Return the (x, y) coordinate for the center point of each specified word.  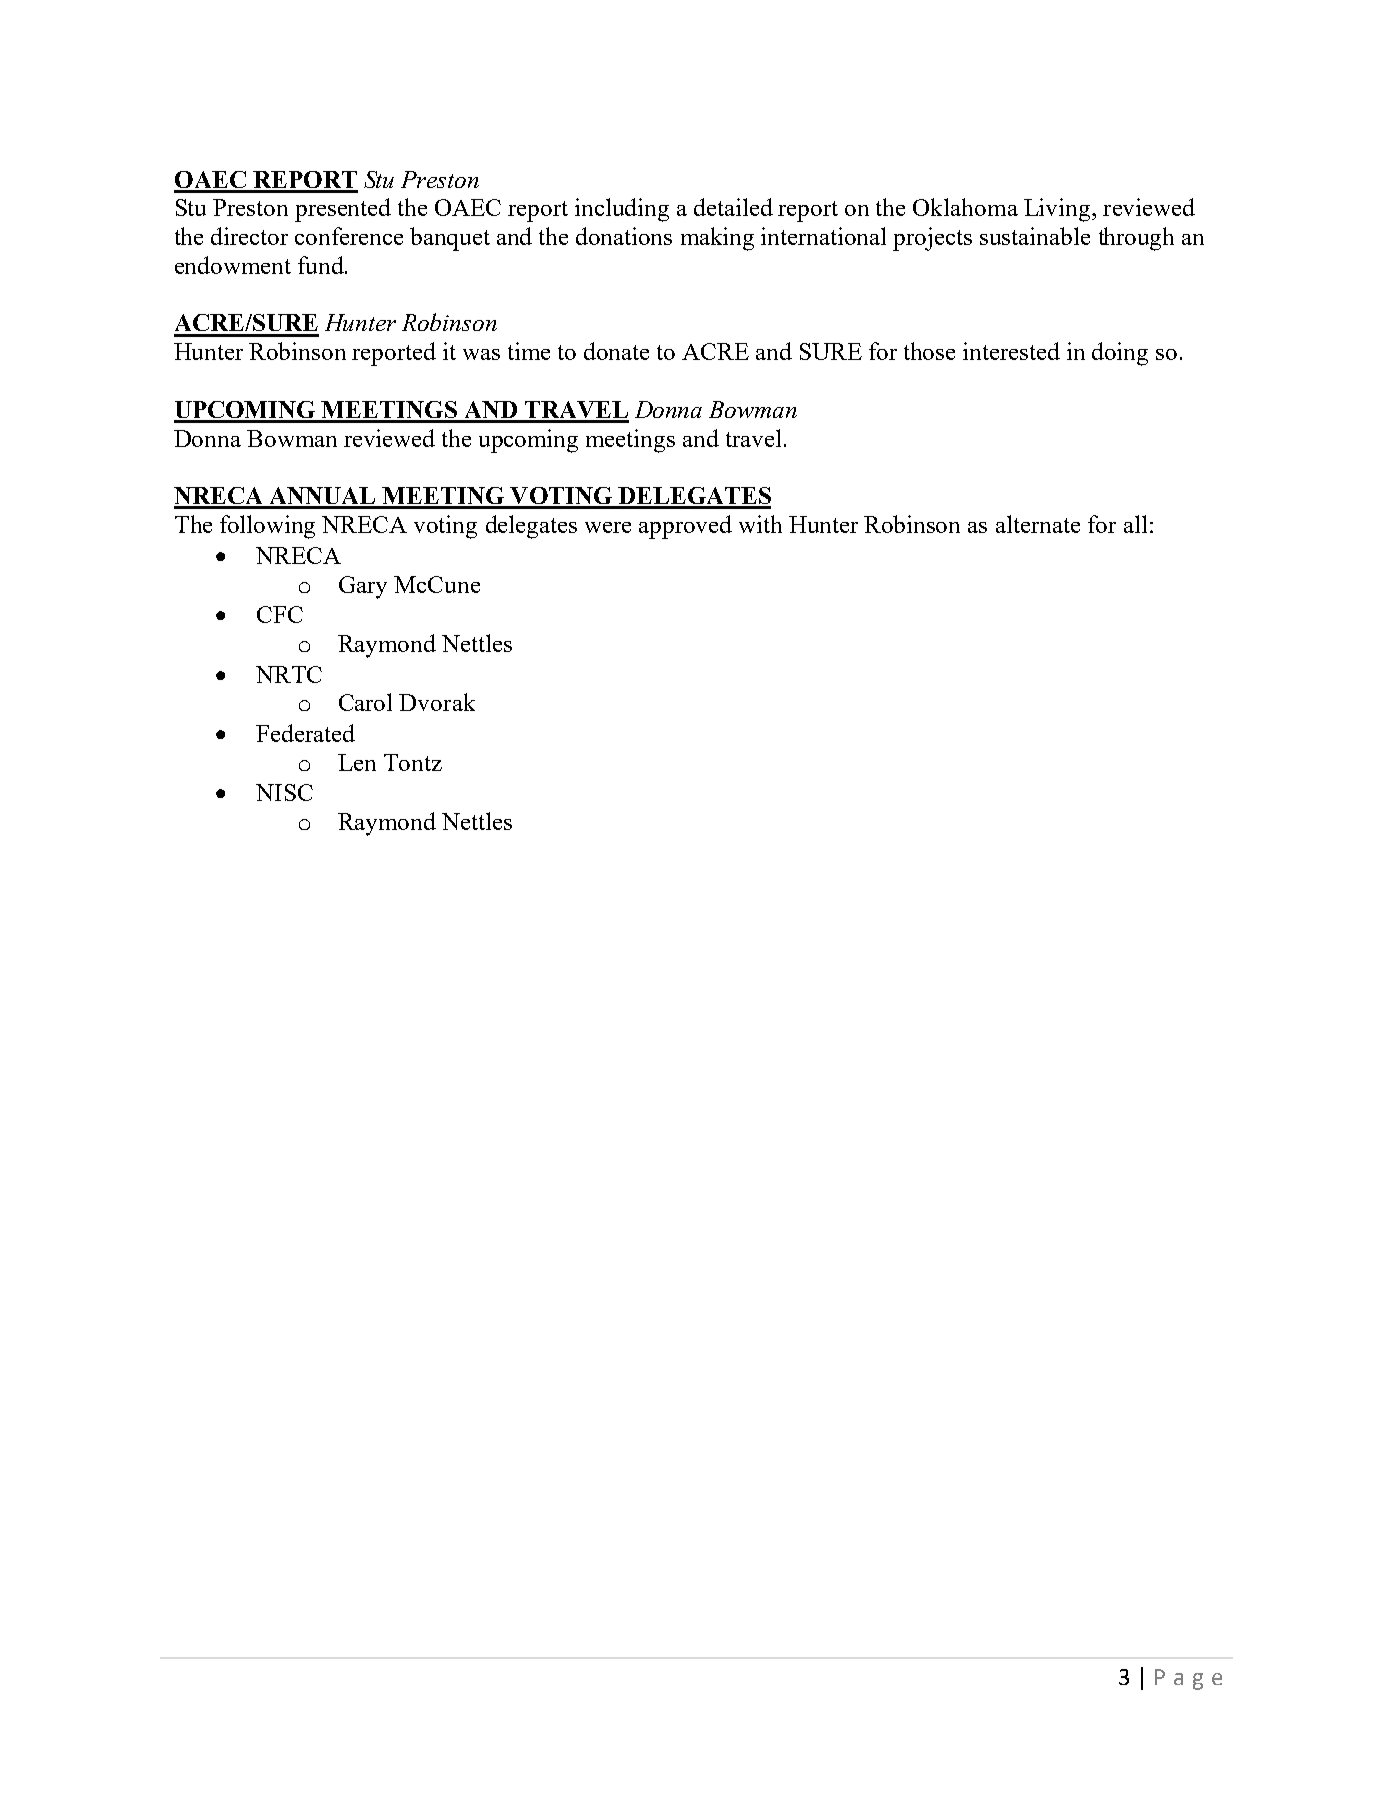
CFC (280, 614)
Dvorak (437, 702)
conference (349, 236)
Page (1188, 1679)
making (717, 239)
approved (685, 527)
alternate (1038, 524)
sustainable (1035, 236)
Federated (305, 733)
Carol (365, 702)
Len (357, 762)
